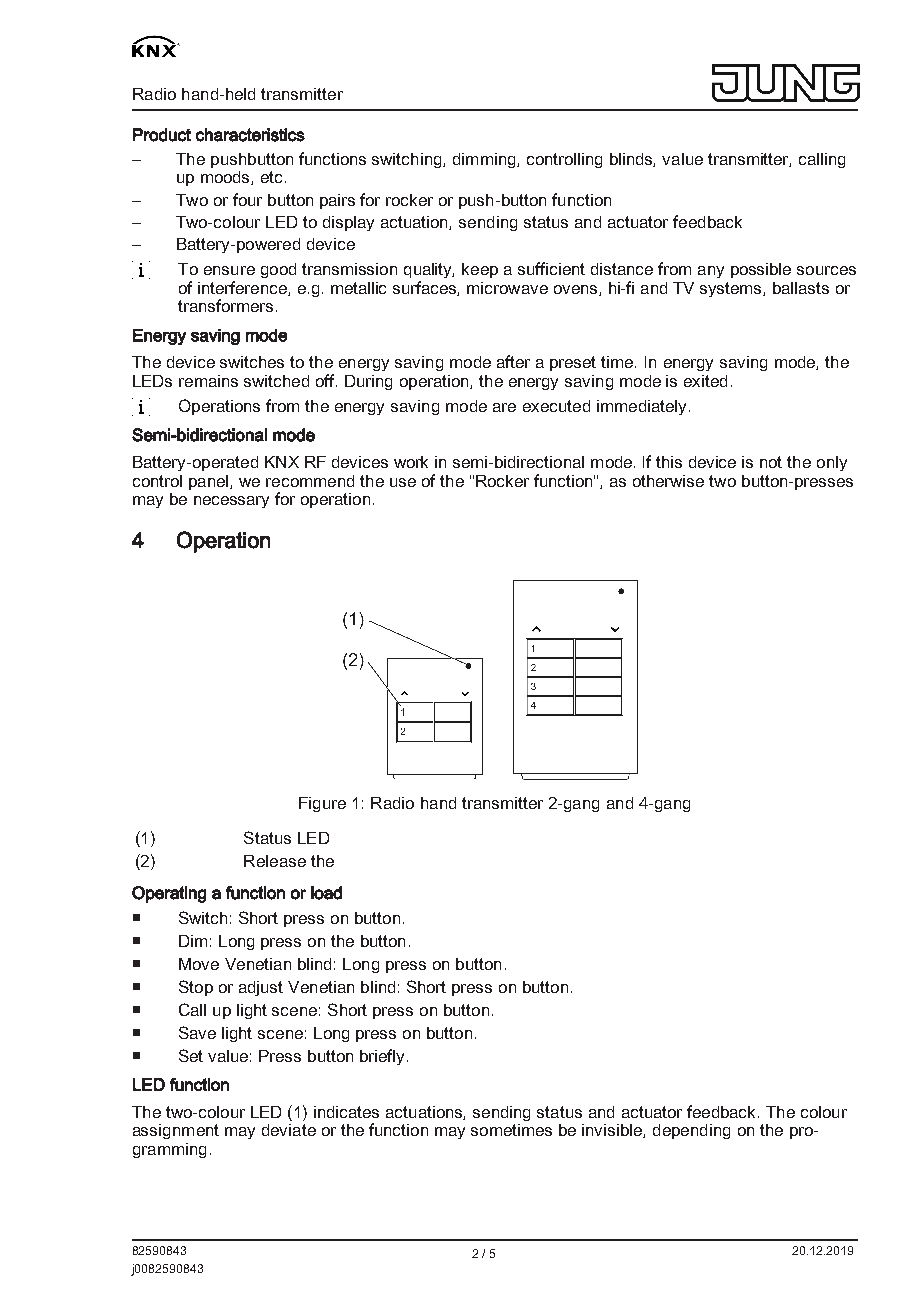 This screenshot has height=1308, width=924. I want to click on possible, so click(761, 270).
